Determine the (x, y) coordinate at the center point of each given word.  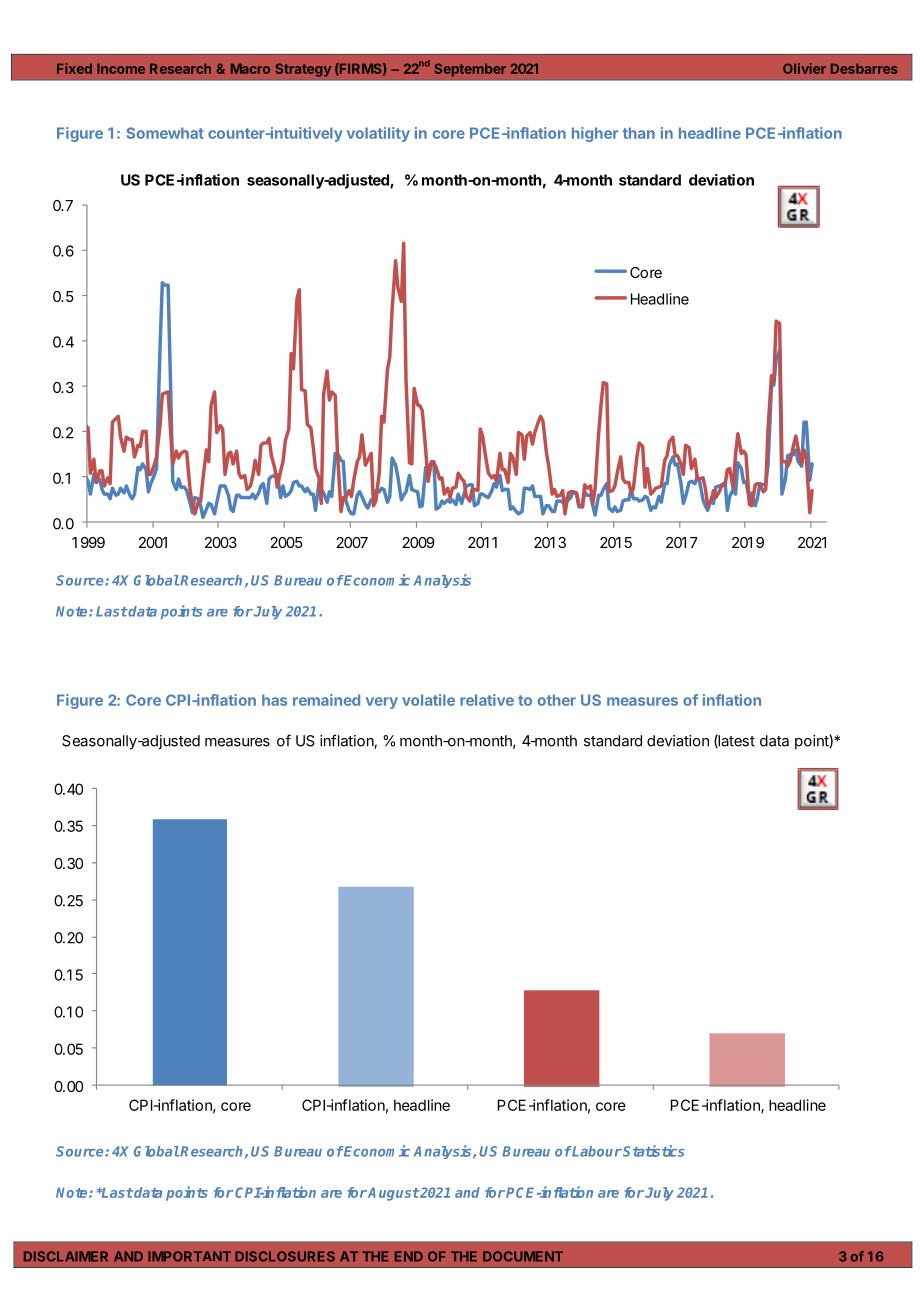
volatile (428, 700)
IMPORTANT (189, 1256)
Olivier (804, 68)
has (274, 700)
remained (326, 700)
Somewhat (165, 133)
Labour (596, 1151)
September (470, 70)
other (557, 700)
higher (595, 134)
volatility (378, 134)
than (639, 133)
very (382, 703)
